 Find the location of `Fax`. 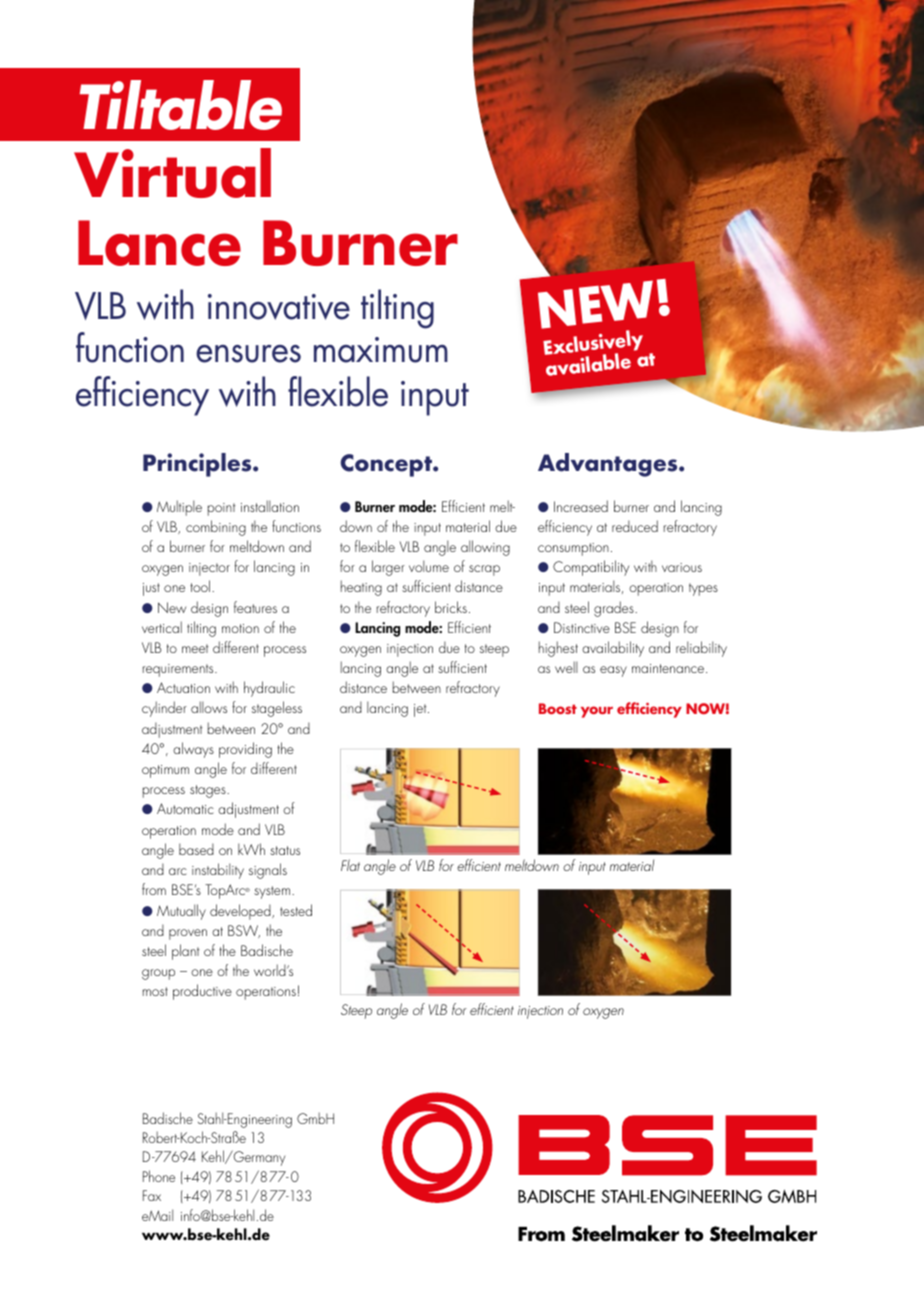

Fax is located at coordinates (152, 1195).
